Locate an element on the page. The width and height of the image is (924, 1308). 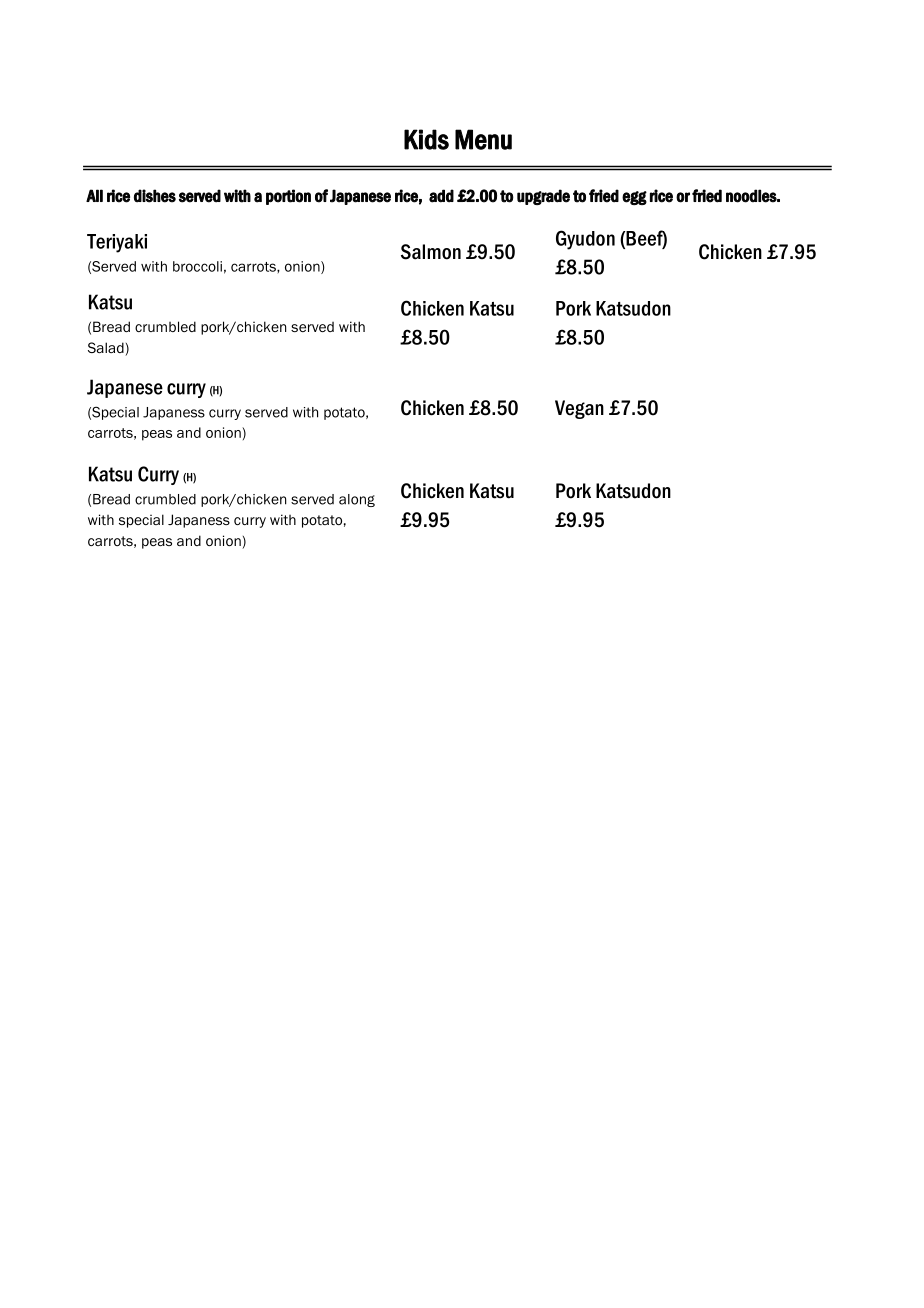
Kids is located at coordinates (426, 139).
